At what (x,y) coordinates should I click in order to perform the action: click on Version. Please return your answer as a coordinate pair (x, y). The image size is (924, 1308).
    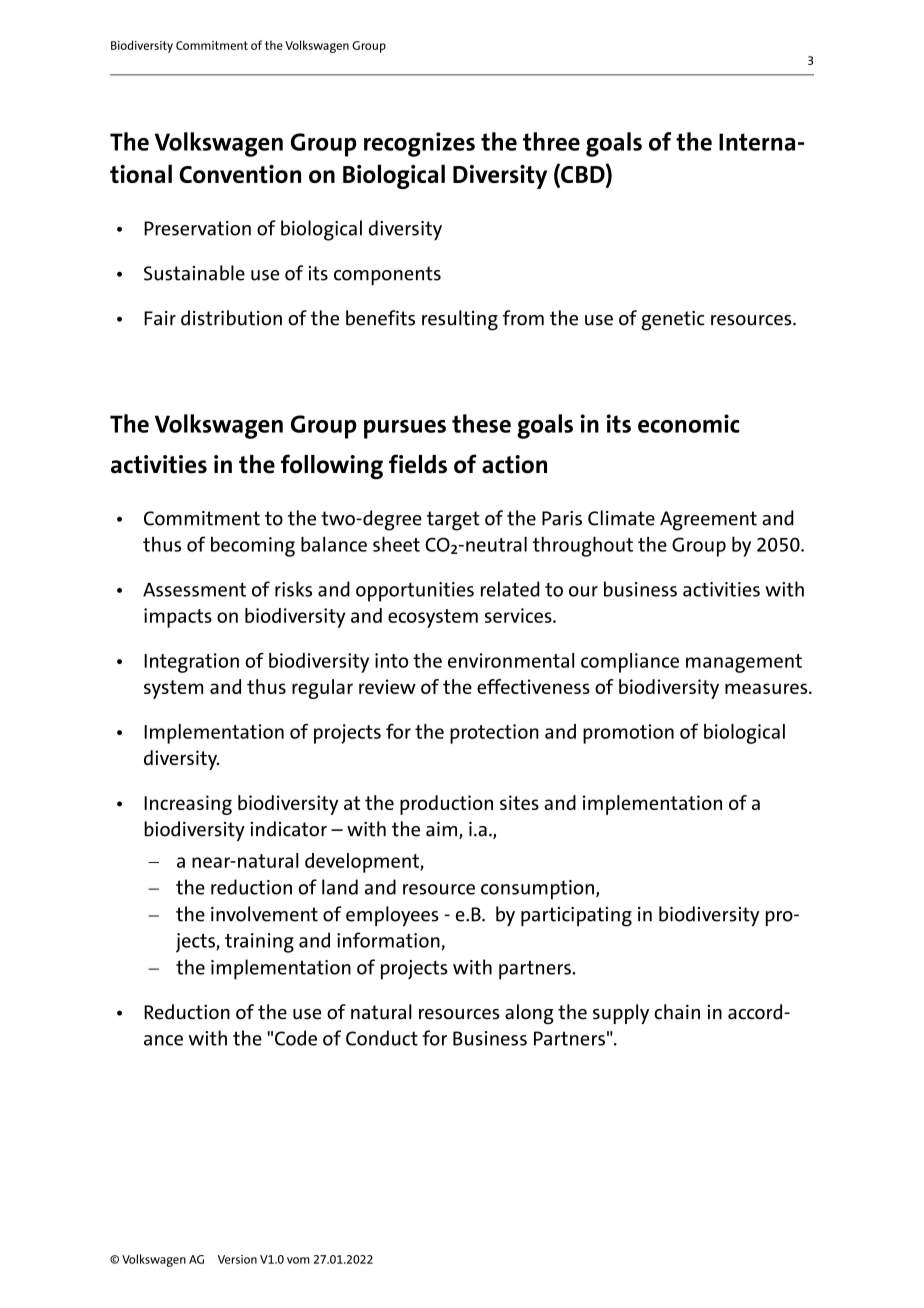
    Looking at the image, I should click on (237, 1259).
